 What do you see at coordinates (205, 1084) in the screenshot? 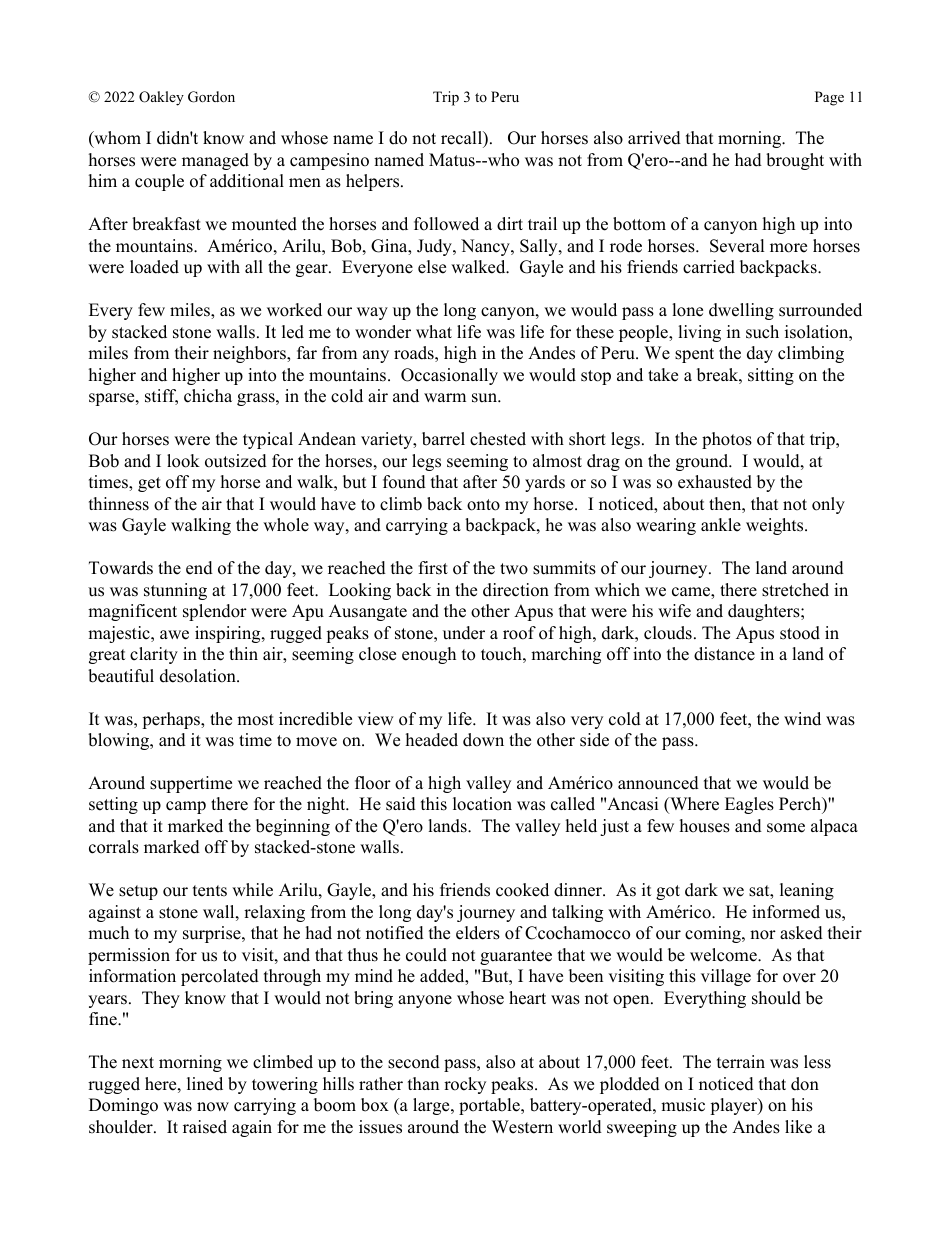
I see `lined` at bounding box center [205, 1084].
